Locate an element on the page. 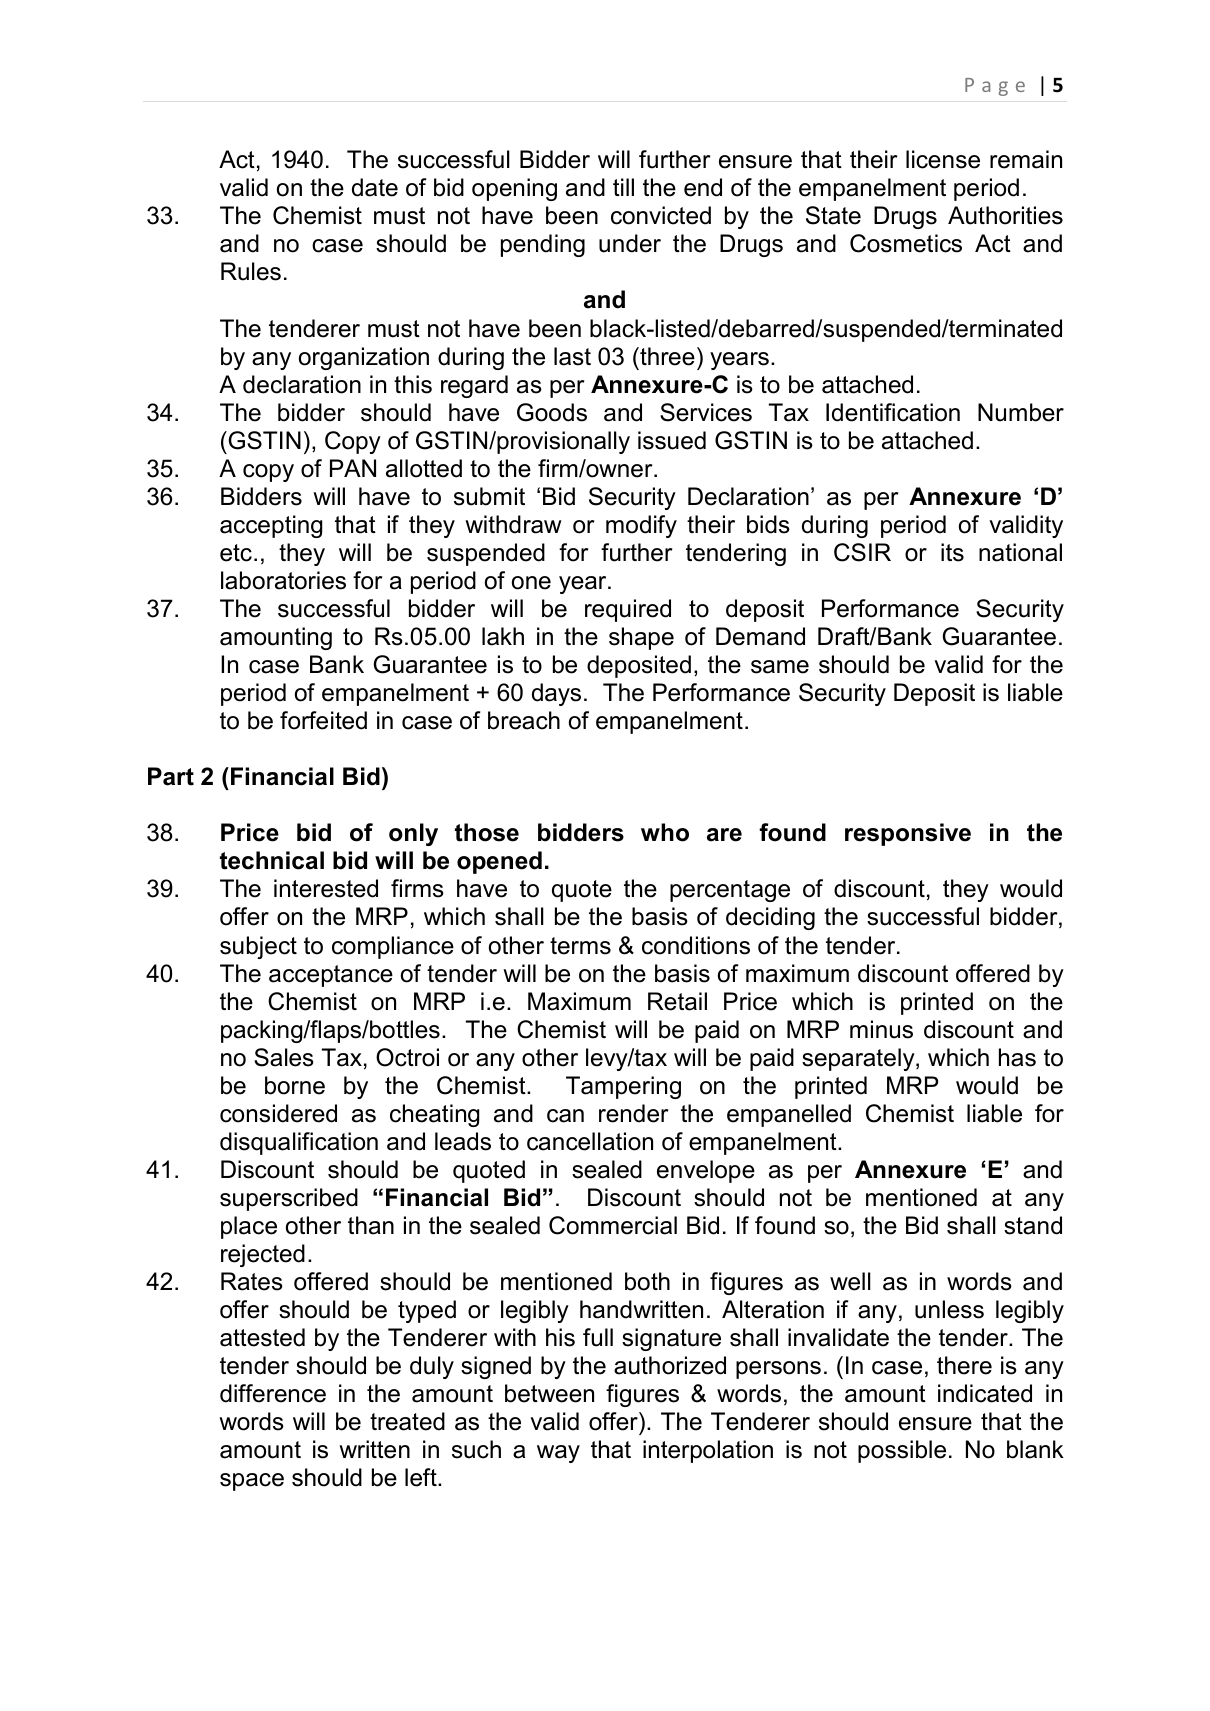 Image resolution: width=1210 pixels, height=1711 pixels. space is located at coordinates (252, 1482).
